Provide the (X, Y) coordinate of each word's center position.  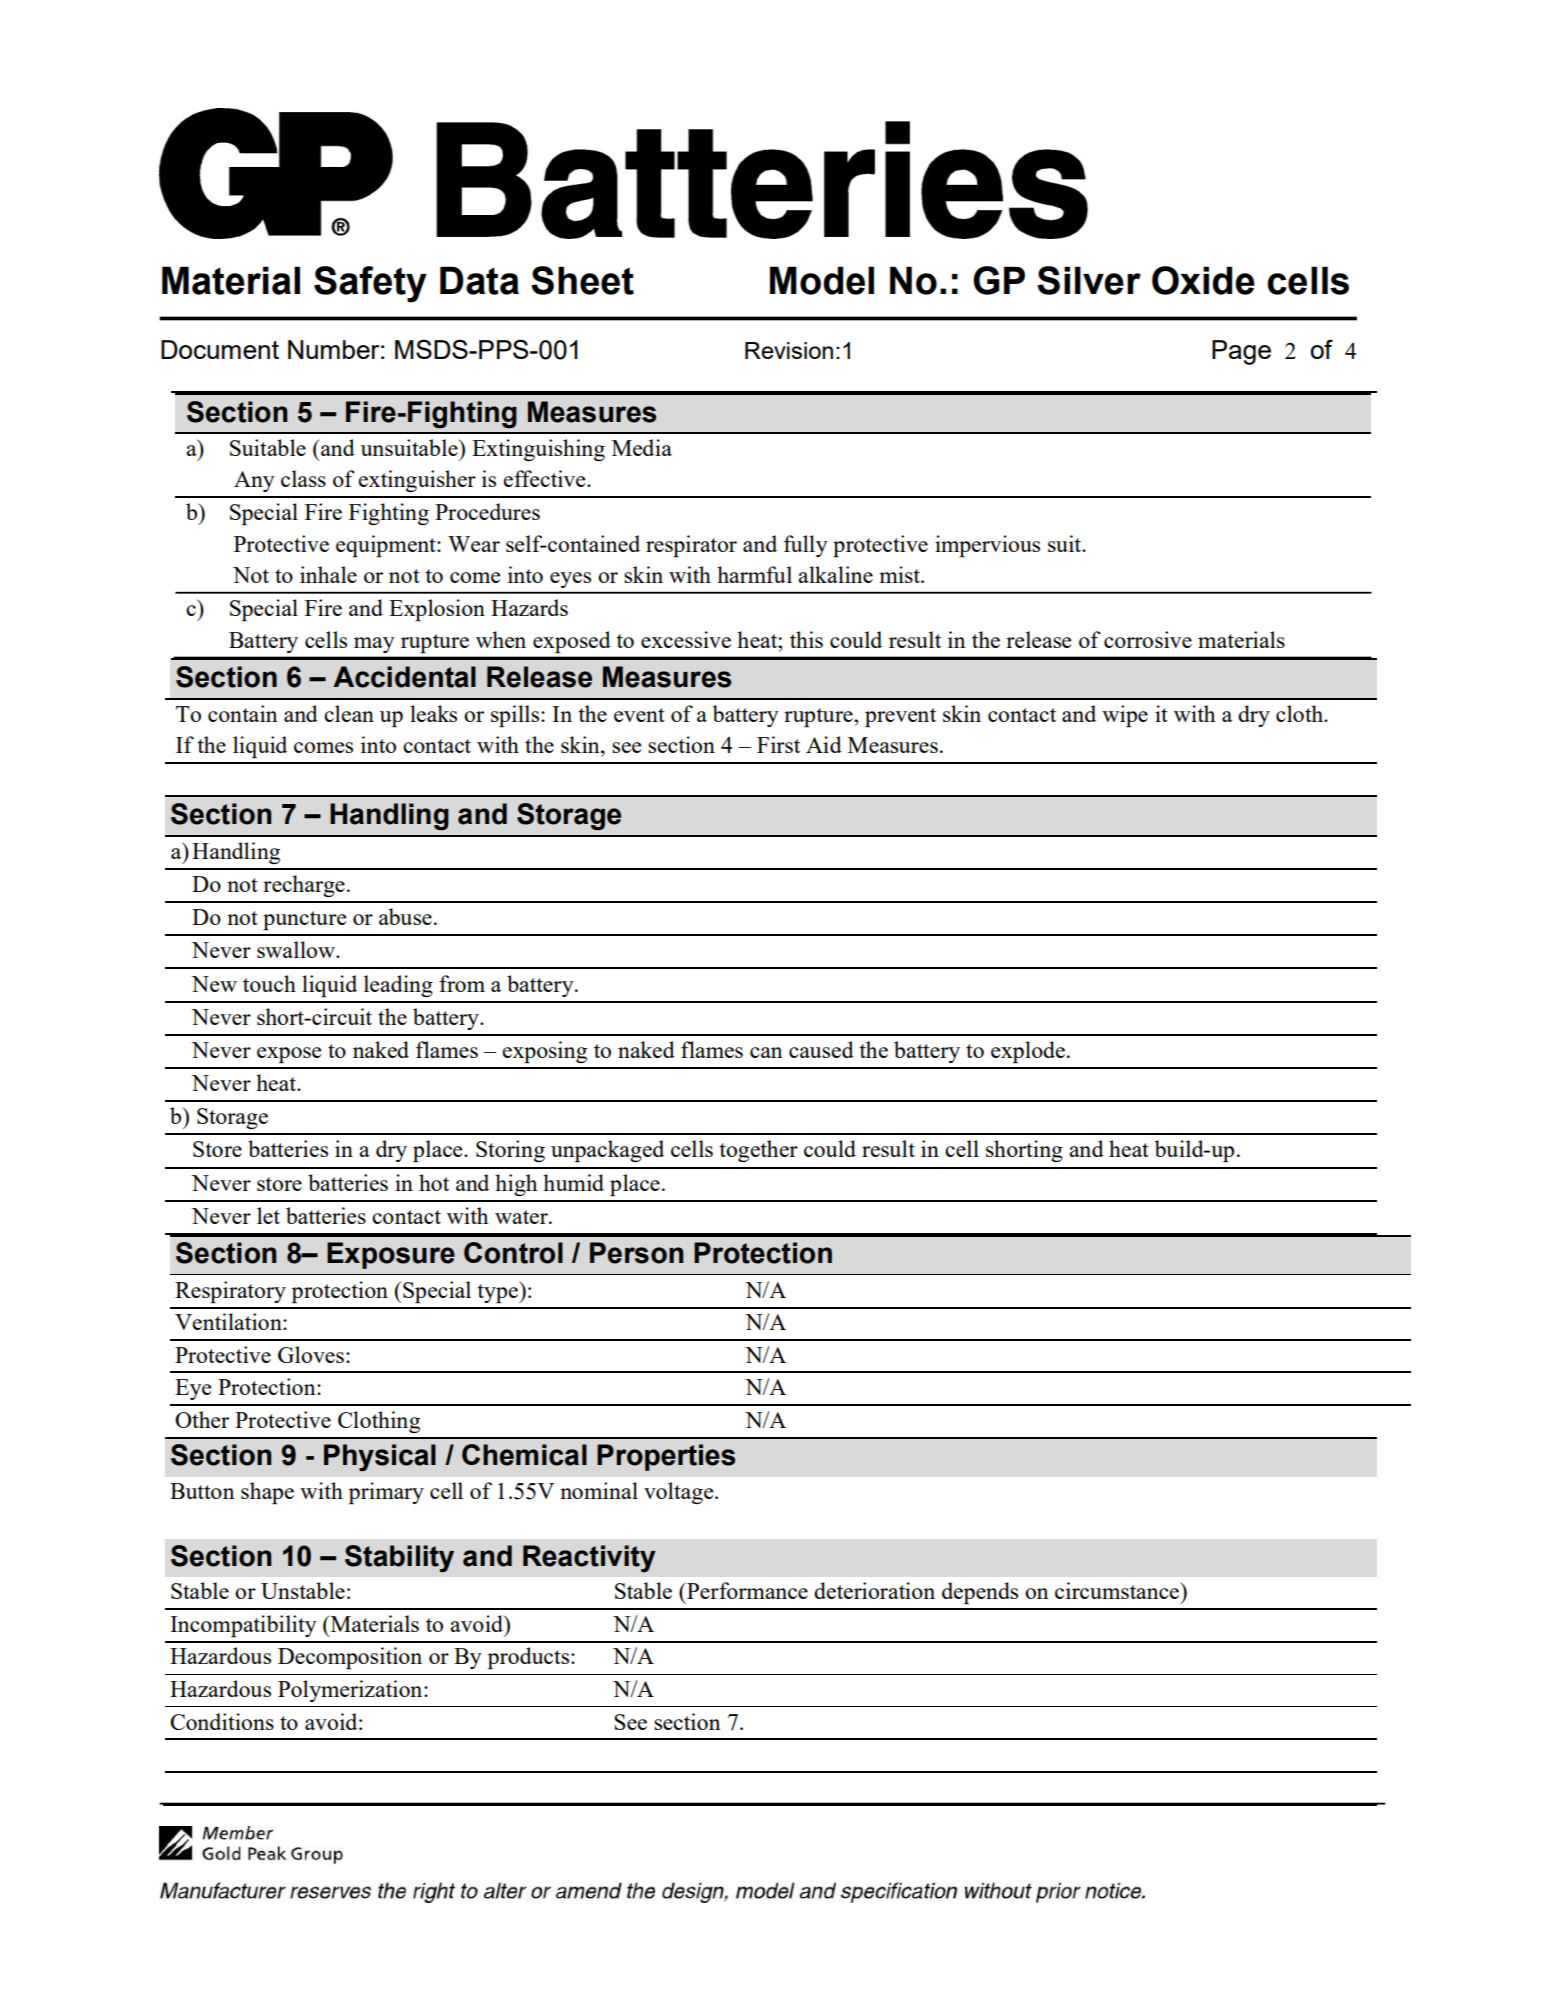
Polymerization (351, 1691)
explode (1028, 1052)
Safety (370, 284)
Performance (746, 1590)
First (778, 744)
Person (637, 1253)
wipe (1125, 716)
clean (349, 713)
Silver (1089, 280)
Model (822, 280)
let (268, 1215)
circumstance (1118, 1590)
